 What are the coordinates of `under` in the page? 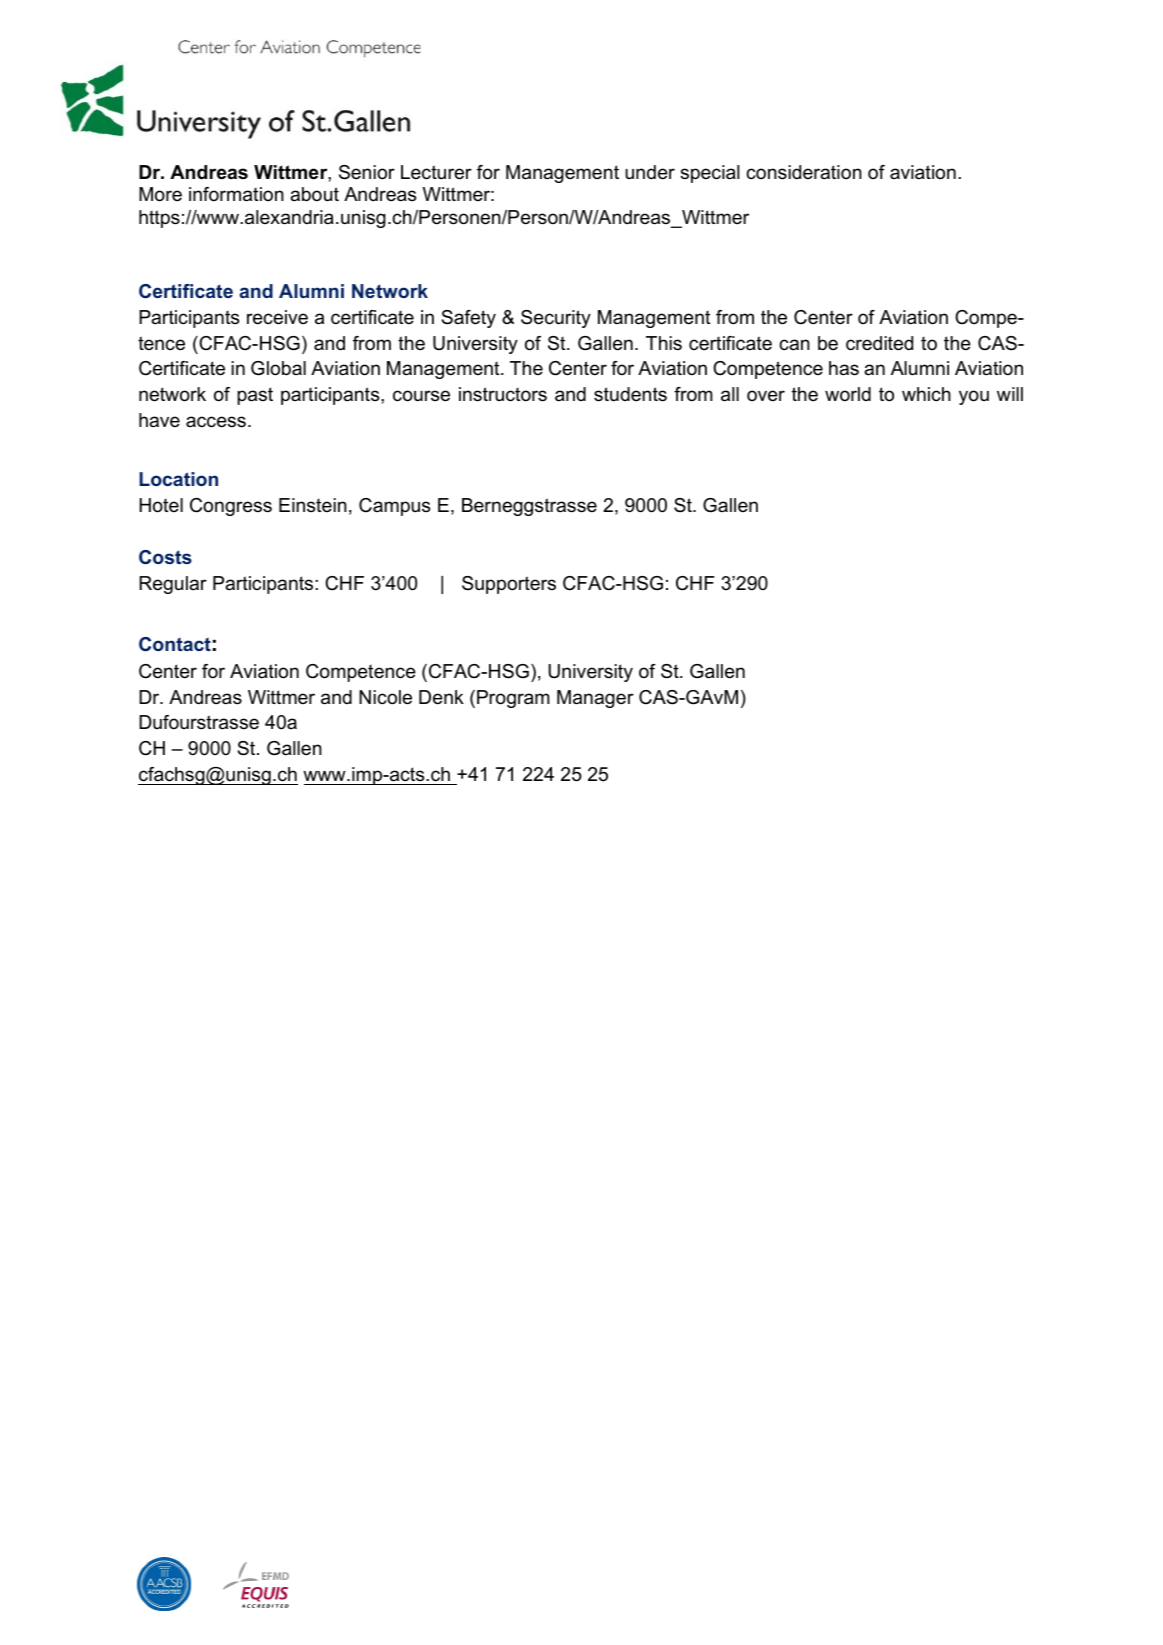 It's located at (650, 172).
